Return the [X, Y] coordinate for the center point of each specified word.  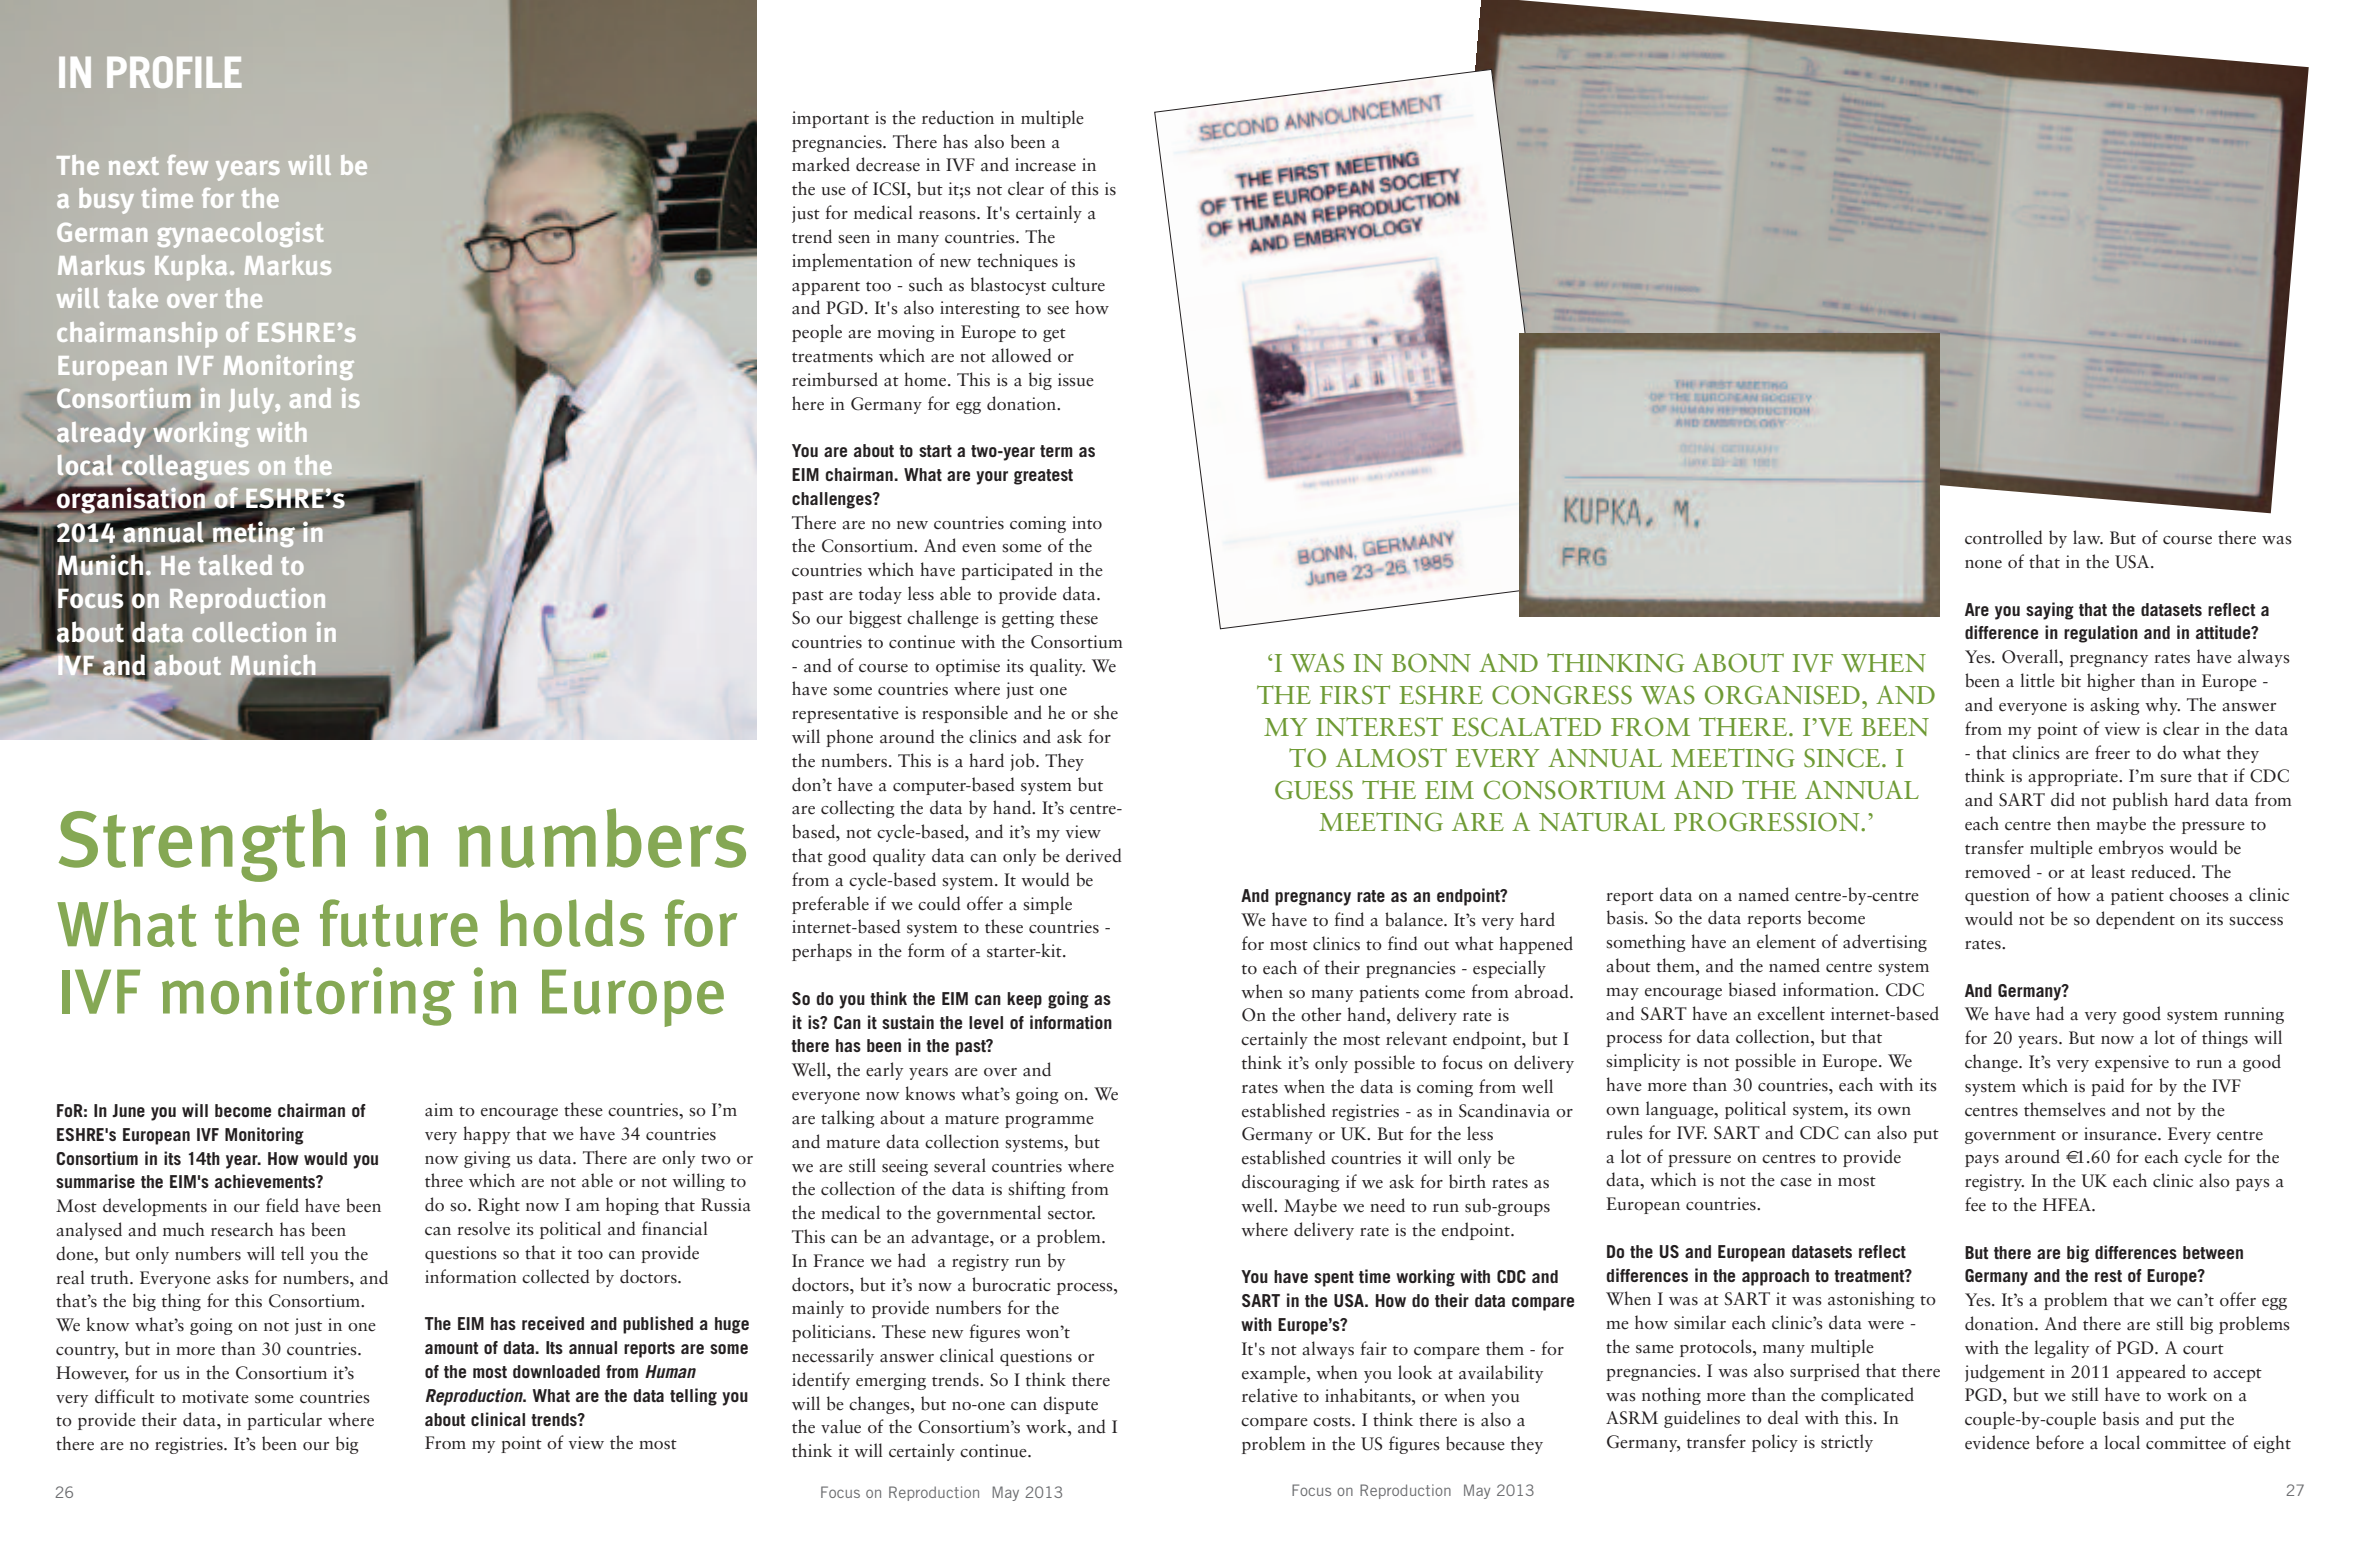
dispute [1070, 1405]
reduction [958, 117]
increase [1045, 165]
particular [284, 1421]
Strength [202, 845]
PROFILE [174, 72]
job [1023, 762]
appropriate [2074, 777]
